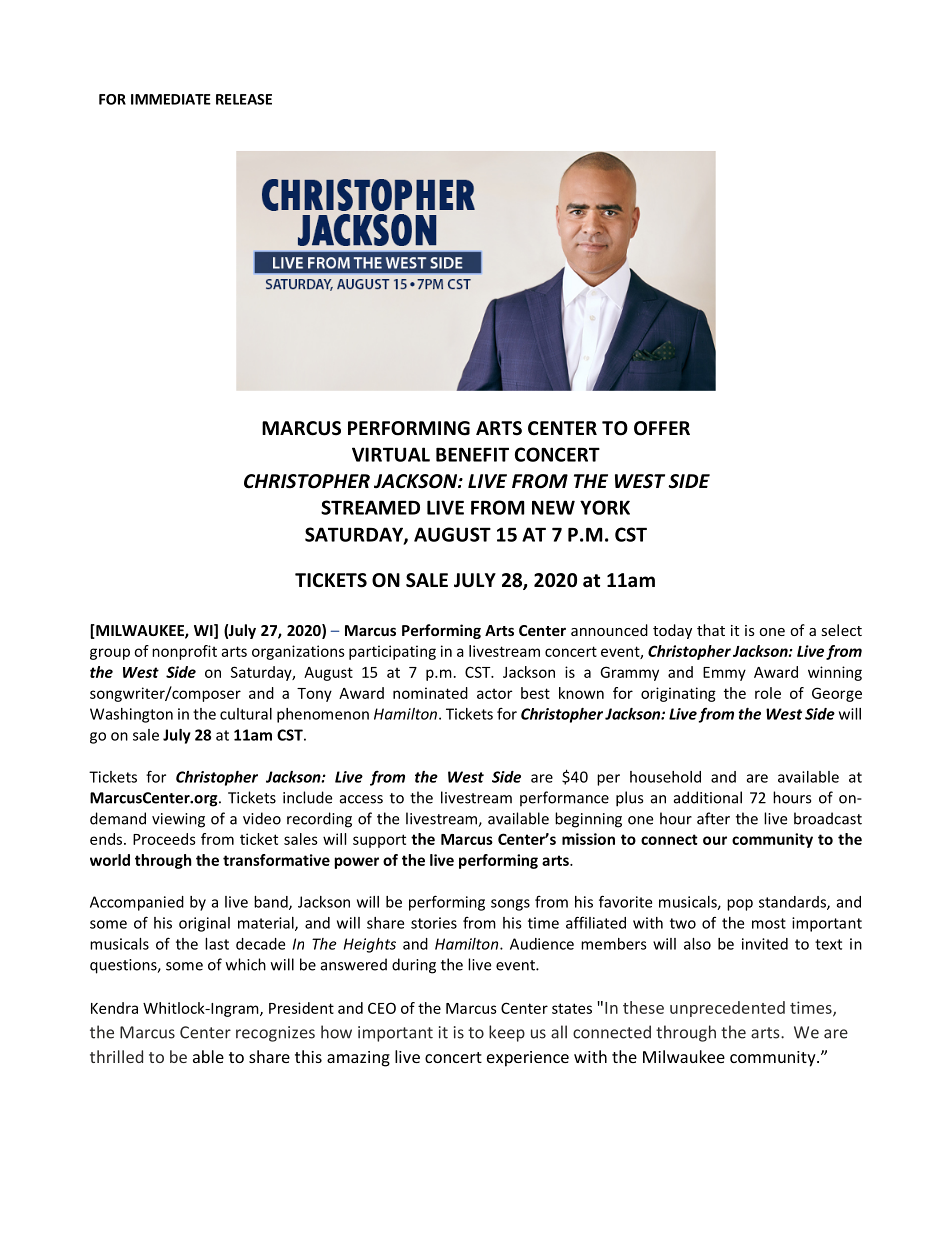 The width and height of the document is (952, 1233). Describe the element at coordinates (507, 1033) in the document. I see `keep` at that location.
